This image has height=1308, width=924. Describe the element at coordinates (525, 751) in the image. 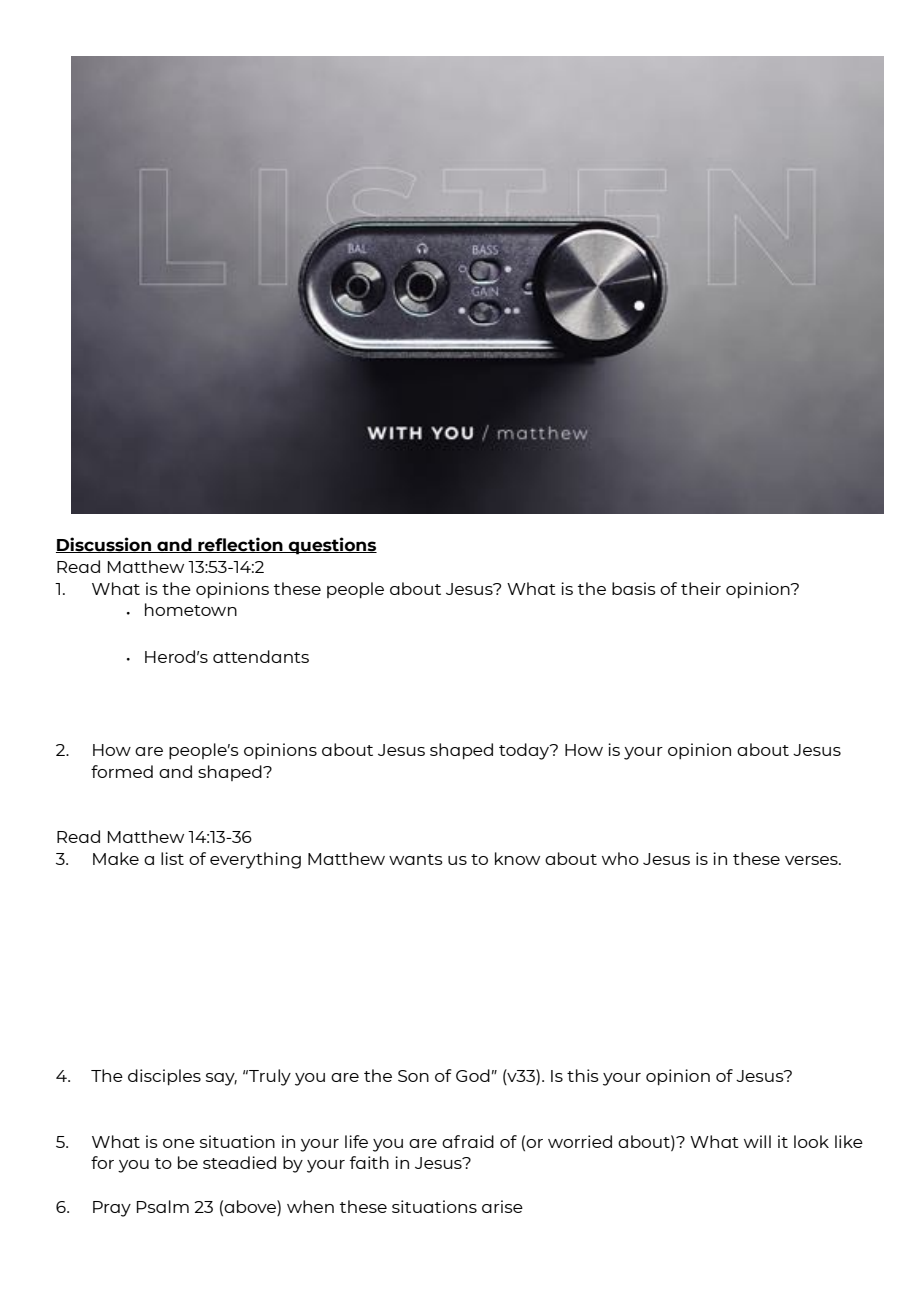

I see `today` at that location.
